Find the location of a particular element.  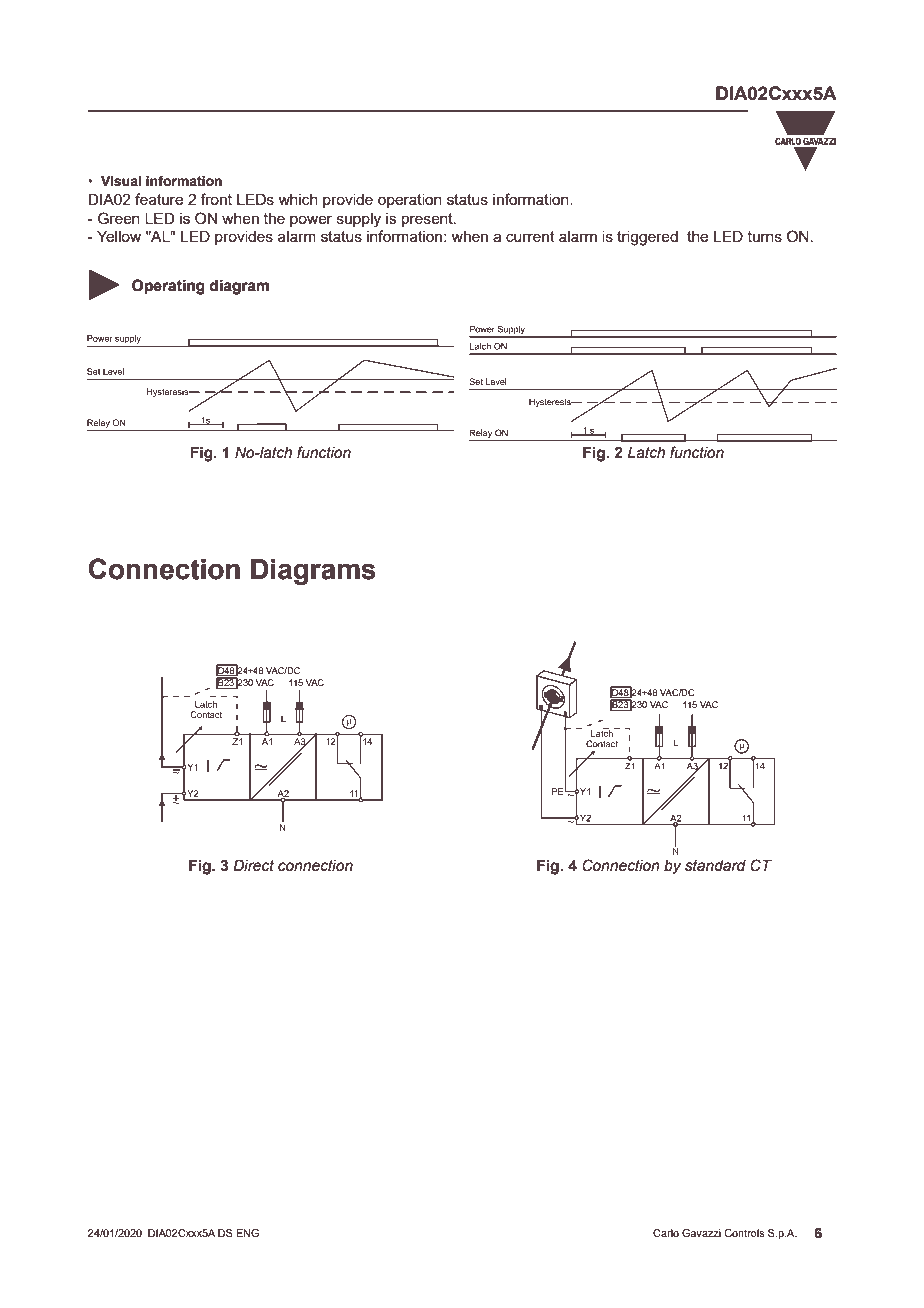

supply is located at coordinates (359, 220).
